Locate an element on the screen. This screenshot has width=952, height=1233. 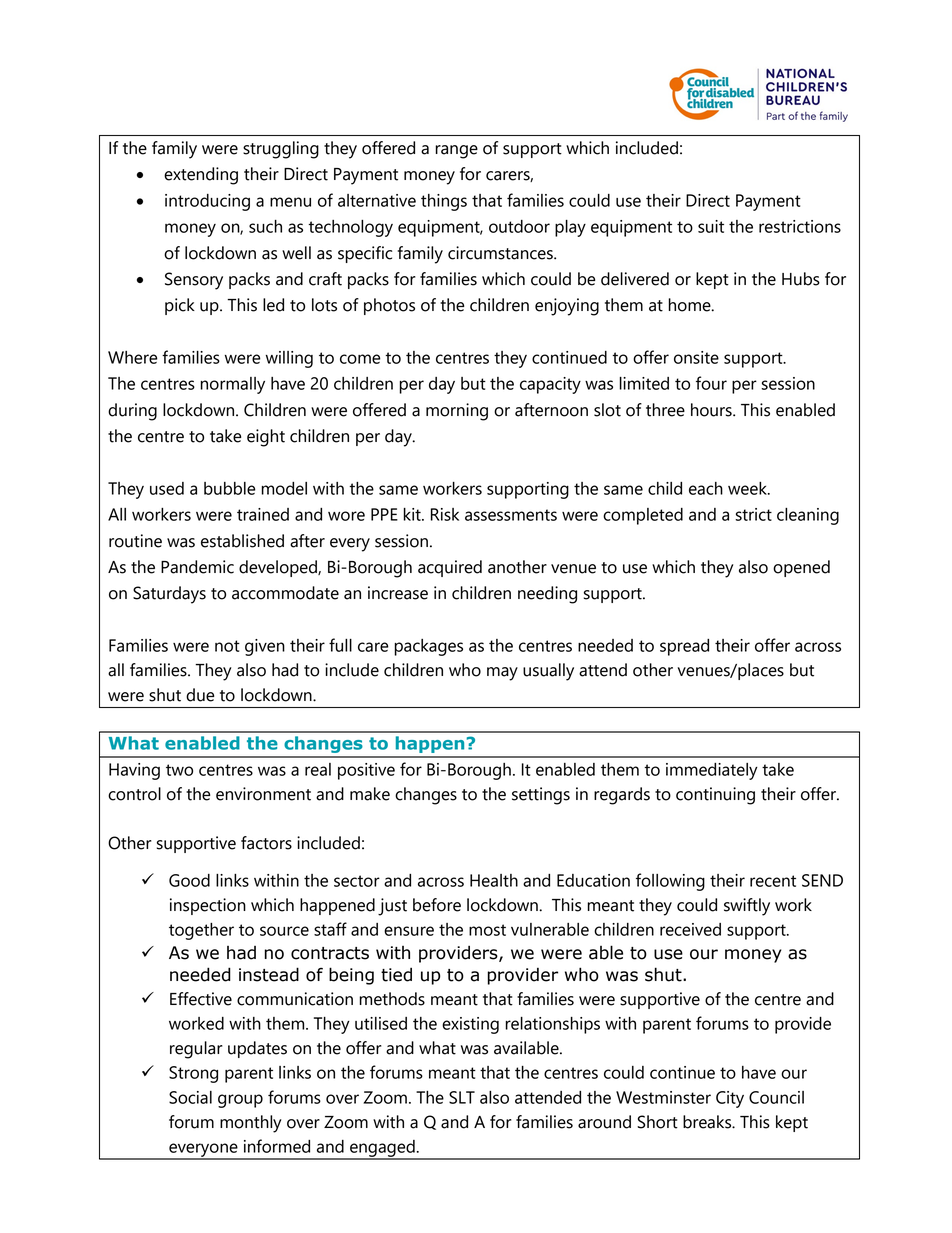
two is located at coordinates (179, 770).
